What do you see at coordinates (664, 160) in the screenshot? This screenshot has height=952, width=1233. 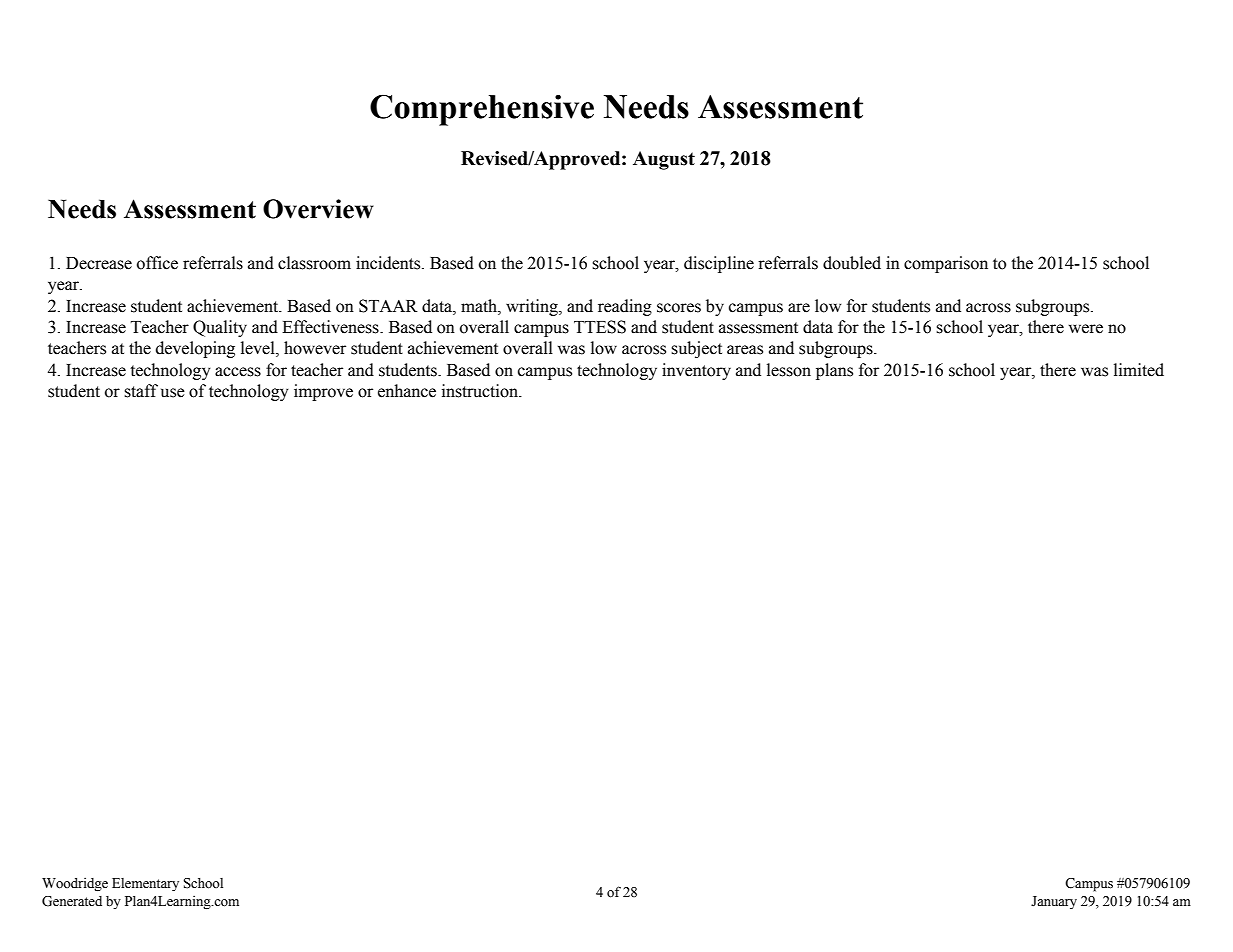 I see `August` at bounding box center [664, 160].
